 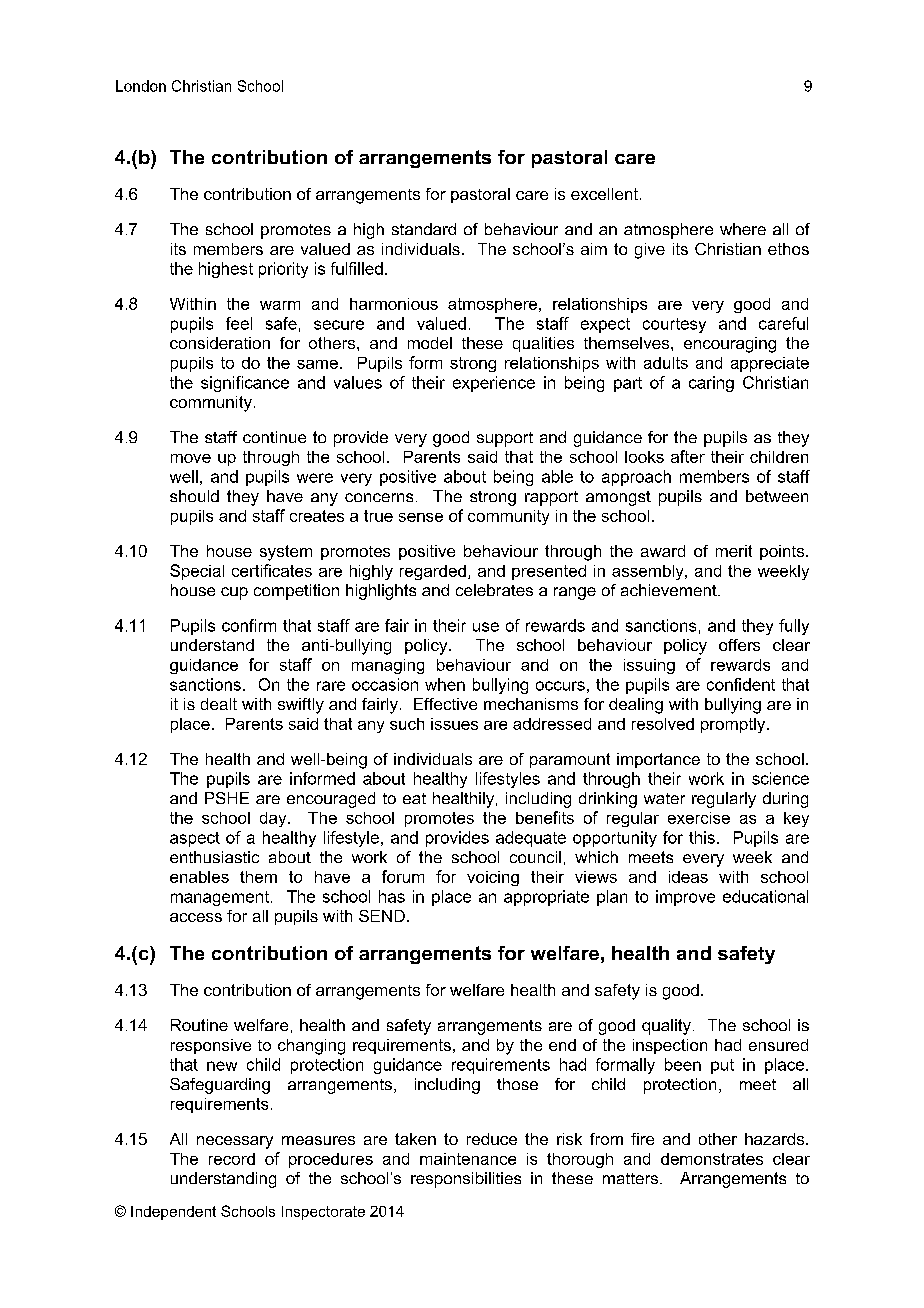 What do you see at coordinates (739, 645) in the screenshot?
I see `offers` at bounding box center [739, 645].
